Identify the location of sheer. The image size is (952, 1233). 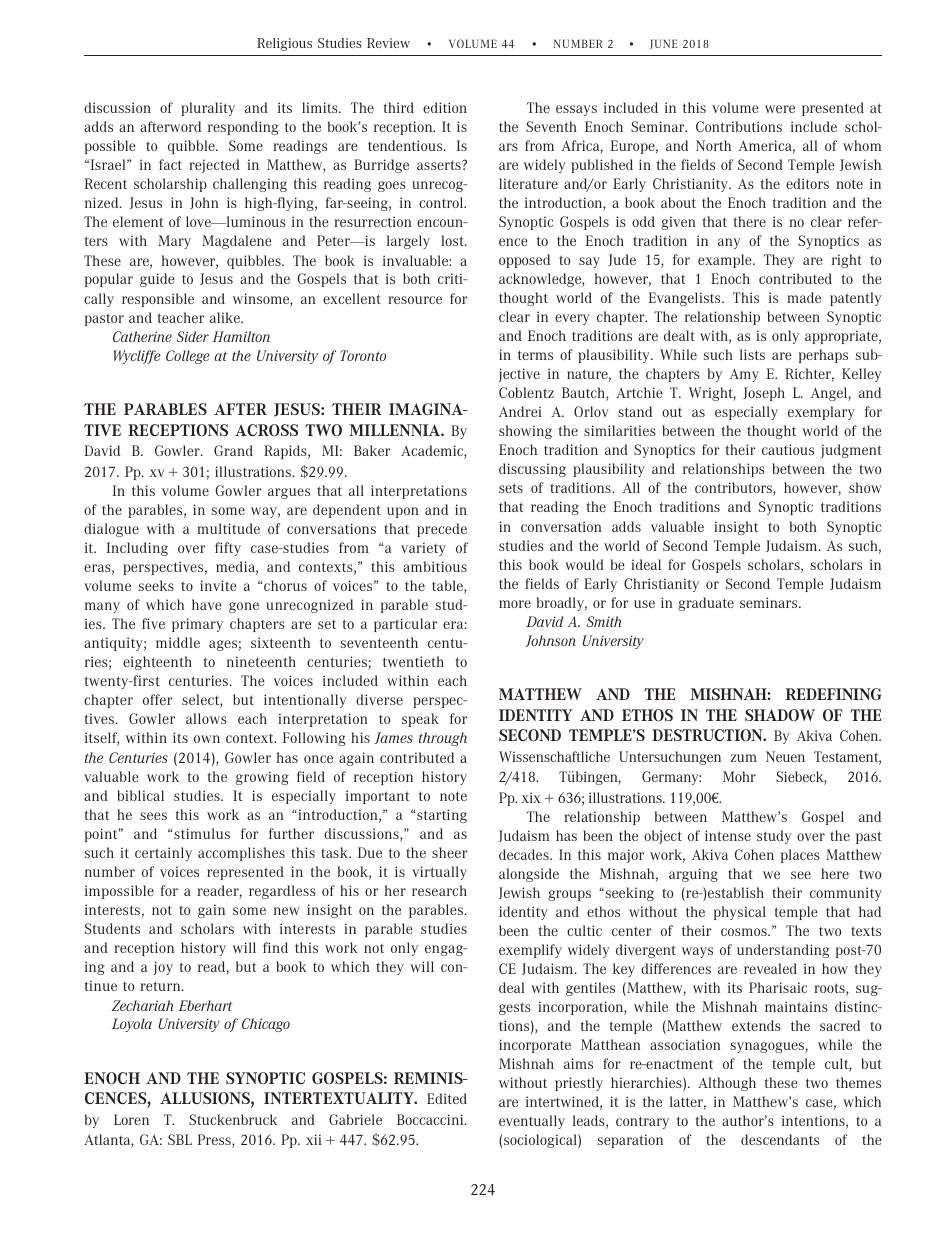
(450, 852).
